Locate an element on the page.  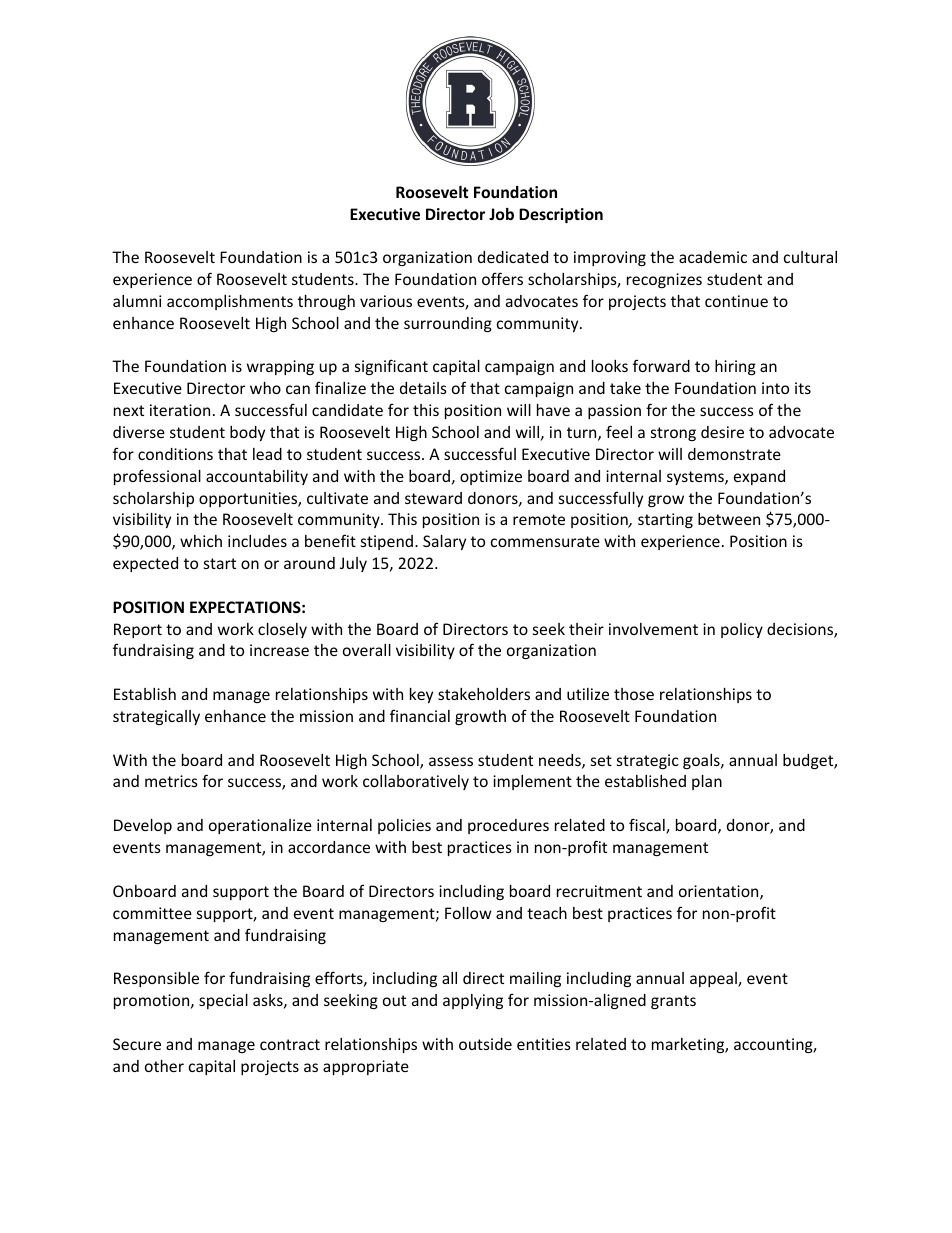
academic is located at coordinates (713, 257).
